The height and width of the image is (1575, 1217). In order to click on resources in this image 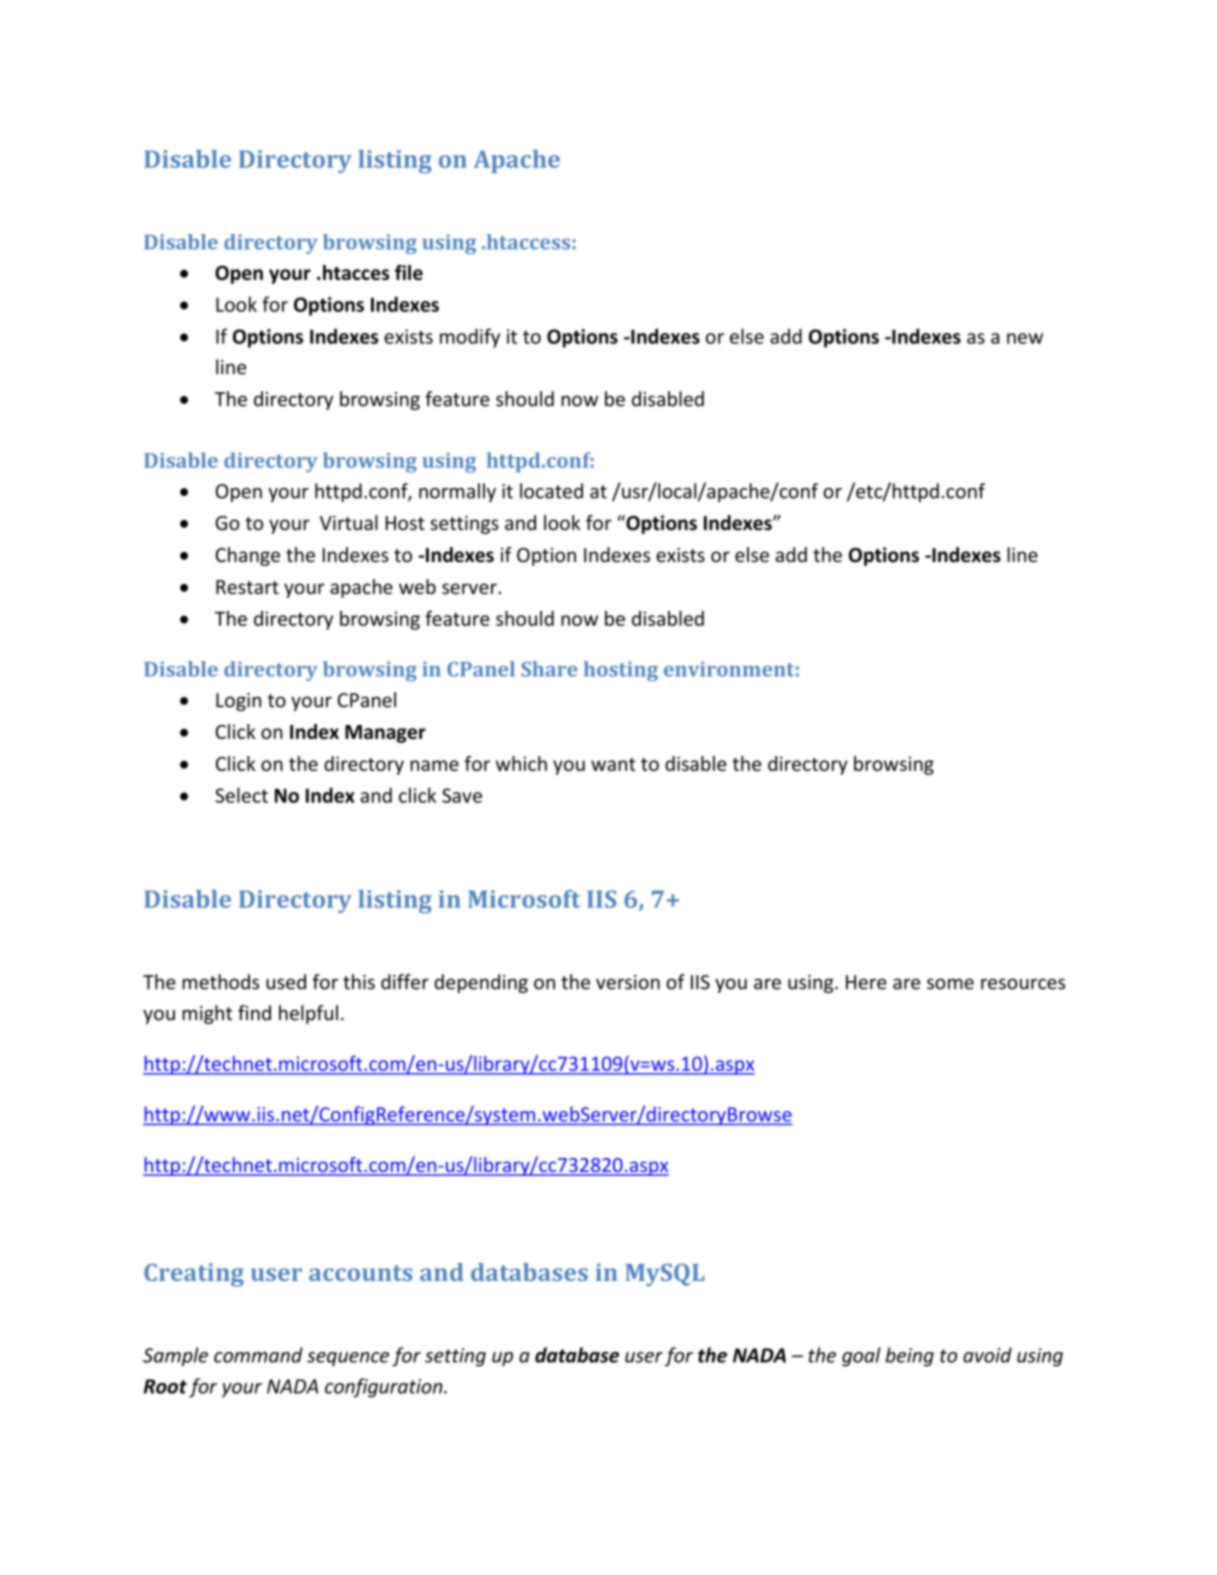, I will do `click(1023, 984)`.
